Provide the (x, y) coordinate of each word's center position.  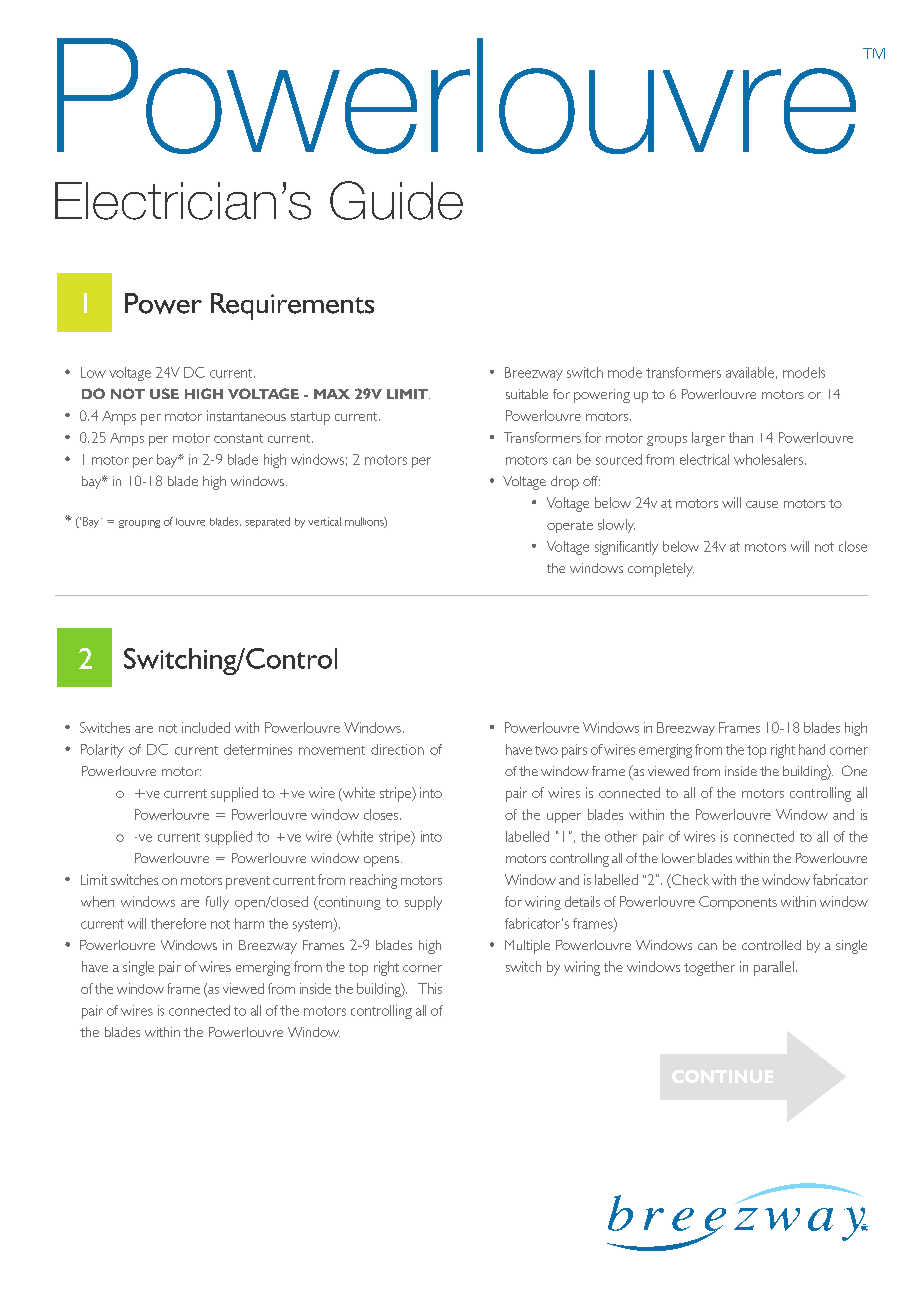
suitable (527, 394)
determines (258, 749)
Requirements (292, 306)
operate (570, 527)
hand (812, 749)
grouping (139, 524)
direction (397, 749)
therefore (178, 923)
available (750, 372)
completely (661, 570)
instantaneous (246, 415)
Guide (396, 200)
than (741, 437)
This (430, 988)
